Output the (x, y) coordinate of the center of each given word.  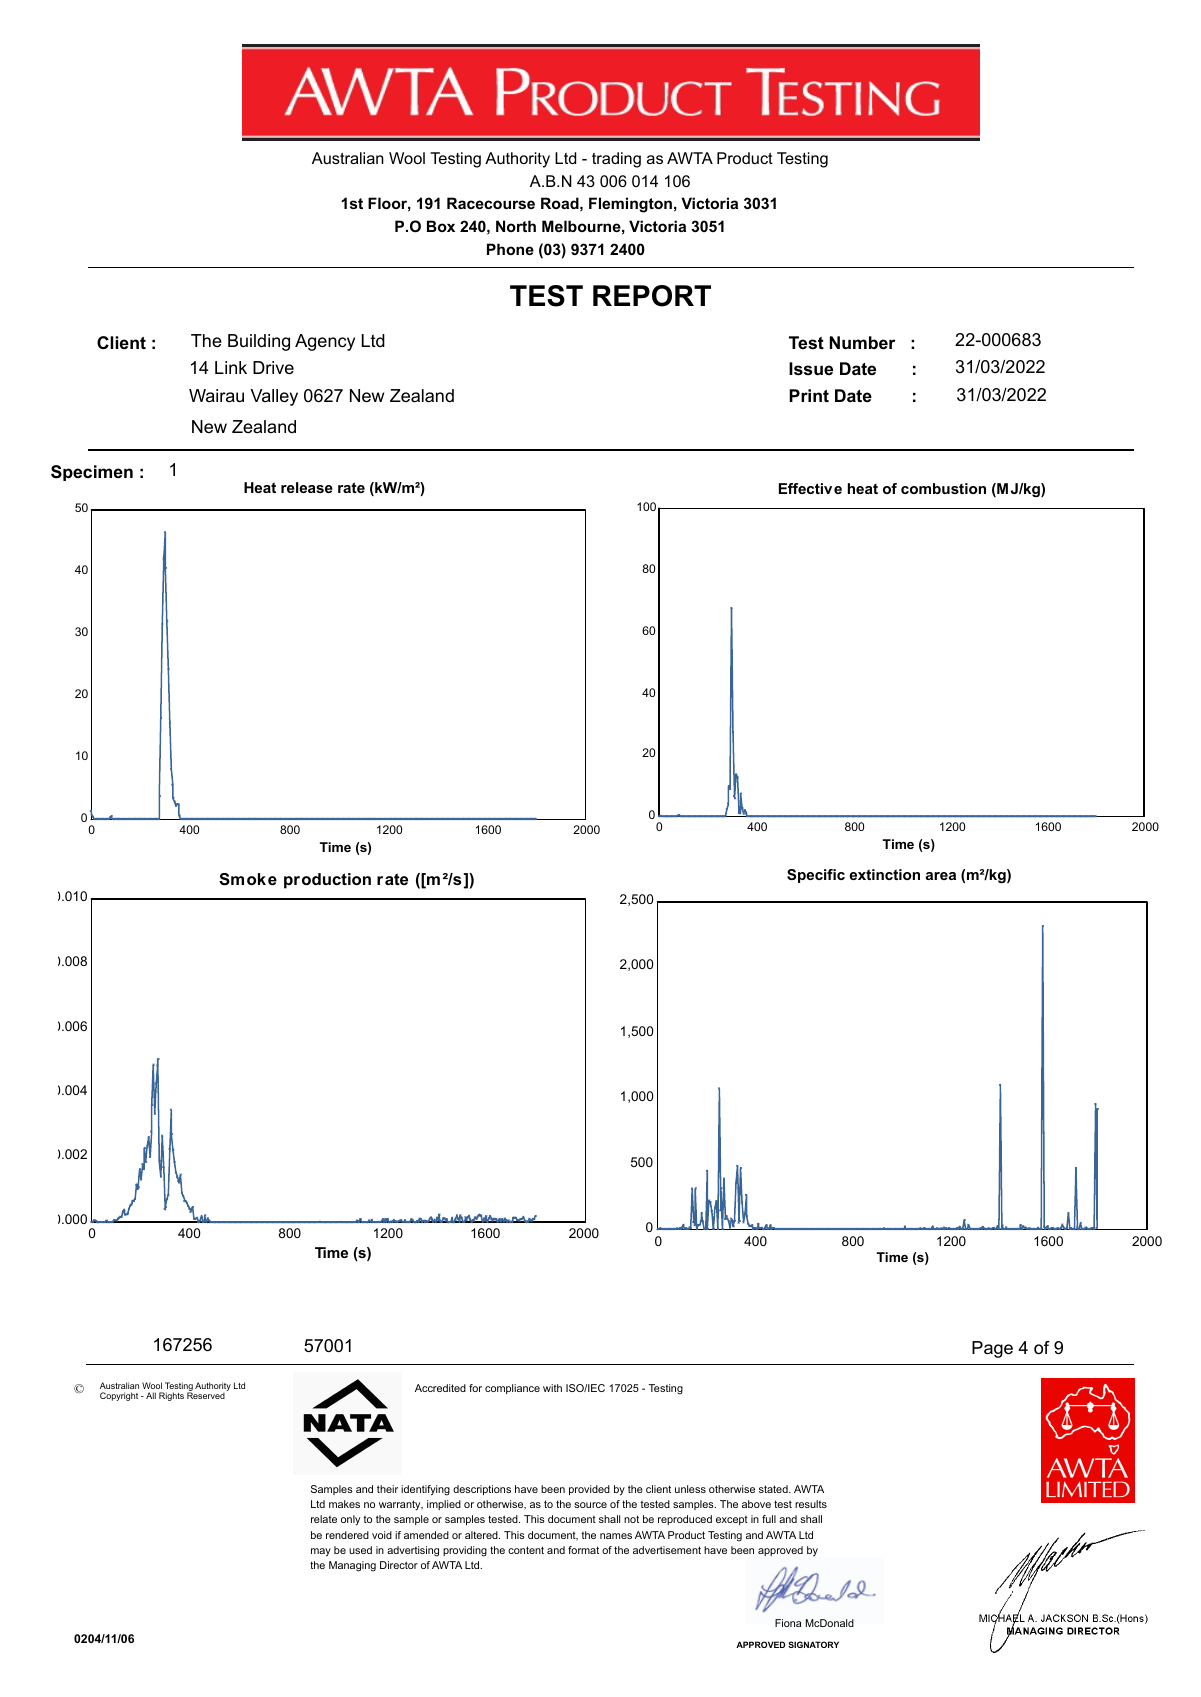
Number (862, 343)
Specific (816, 876)
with (552, 1388)
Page (992, 1349)
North (516, 226)
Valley (274, 397)
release (307, 487)
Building (259, 342)
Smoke (248, 879)
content (526, 1550)
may (321, 1552)
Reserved (206, 1395)
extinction (884, 874)
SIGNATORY (813, 1644)
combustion (943, 488)
